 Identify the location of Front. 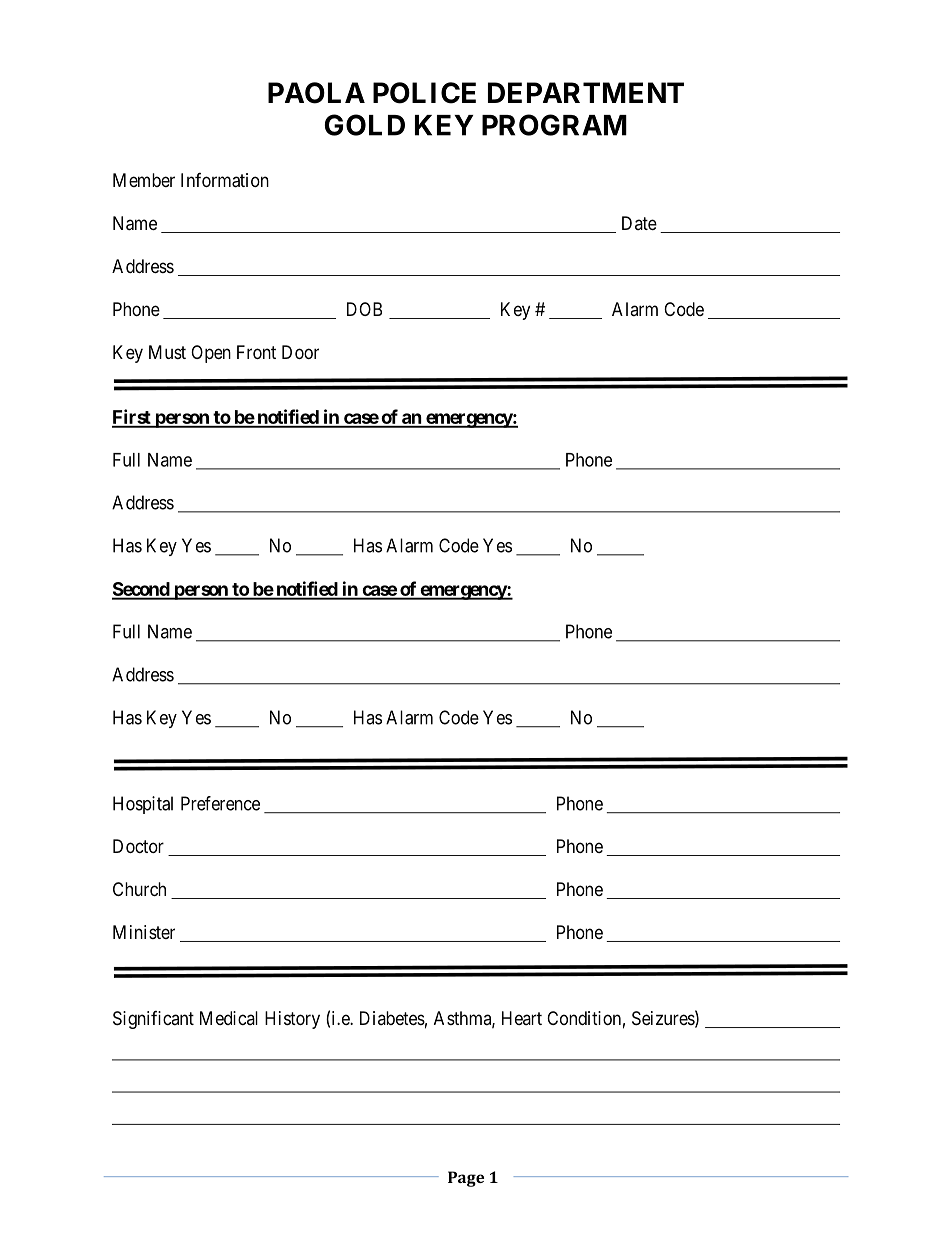
(256, 352).
